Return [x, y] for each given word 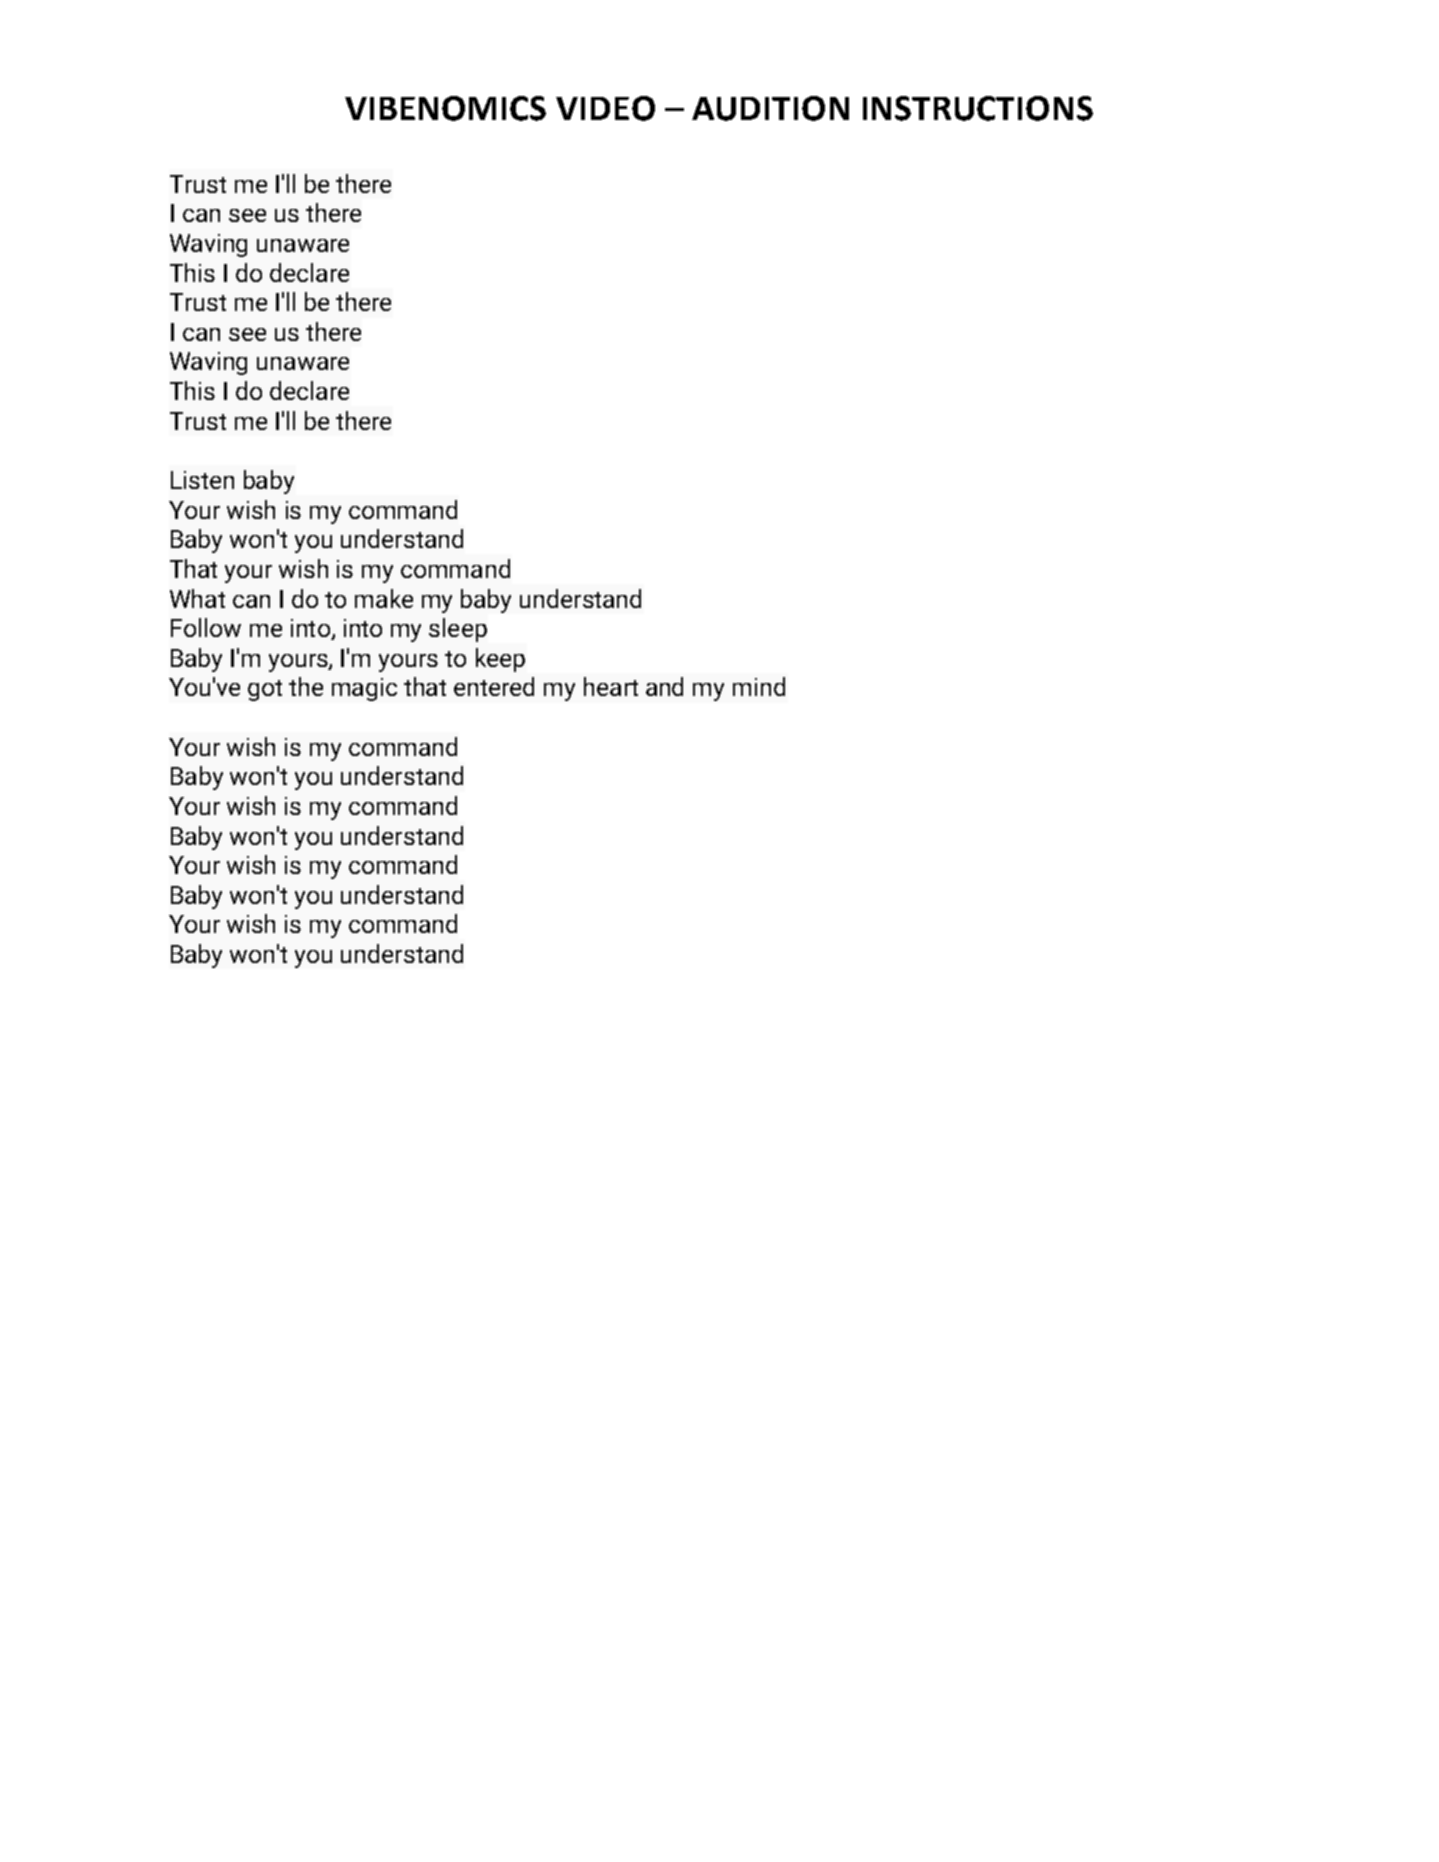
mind [759, 686]
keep [500, 660]
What [197, 598]
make [384, 598]
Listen [202, 480]
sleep [458, 630]
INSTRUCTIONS [978, 108]
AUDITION [770, 108]
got [265, 690]
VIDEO [605, 108]
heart [611, 686]
